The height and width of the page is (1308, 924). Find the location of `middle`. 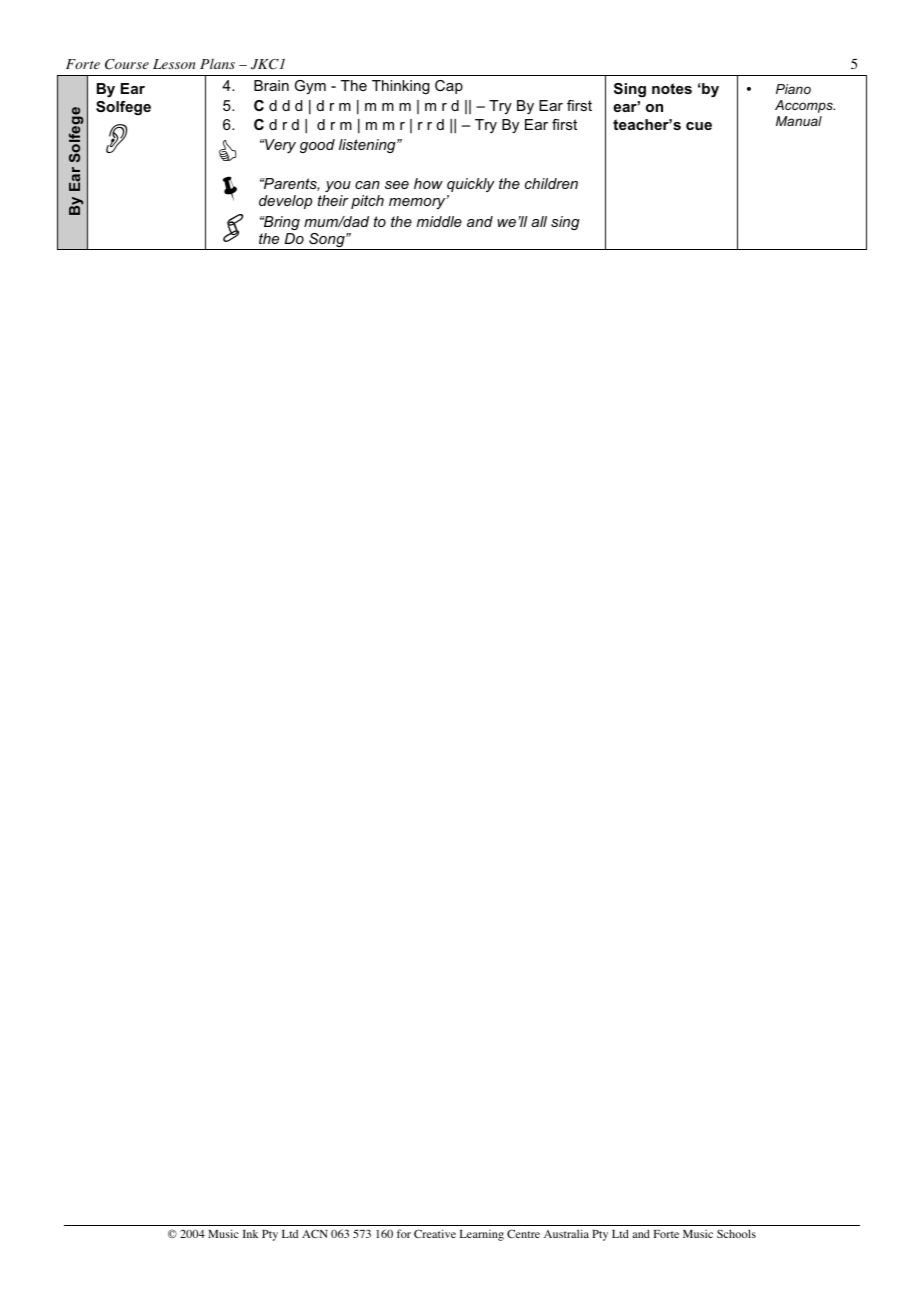

middle is located at coordinates (439, 221).
